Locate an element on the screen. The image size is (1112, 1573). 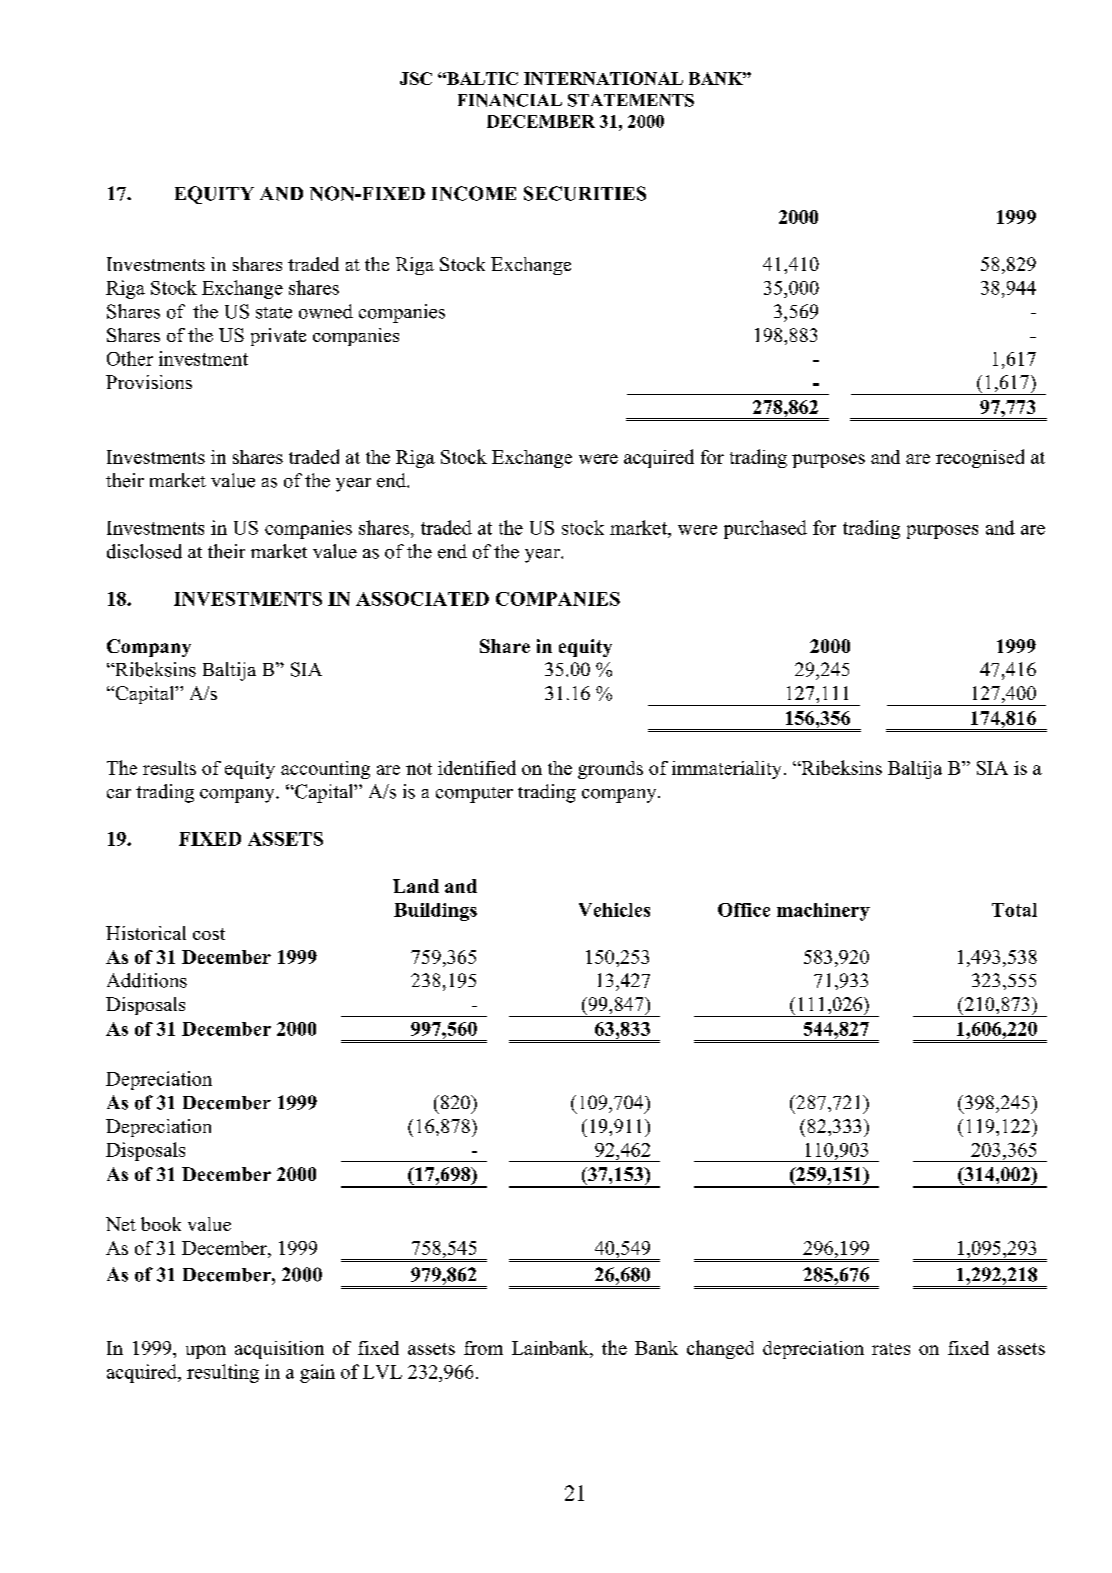
purchased is located at coordinates (765, 529).
